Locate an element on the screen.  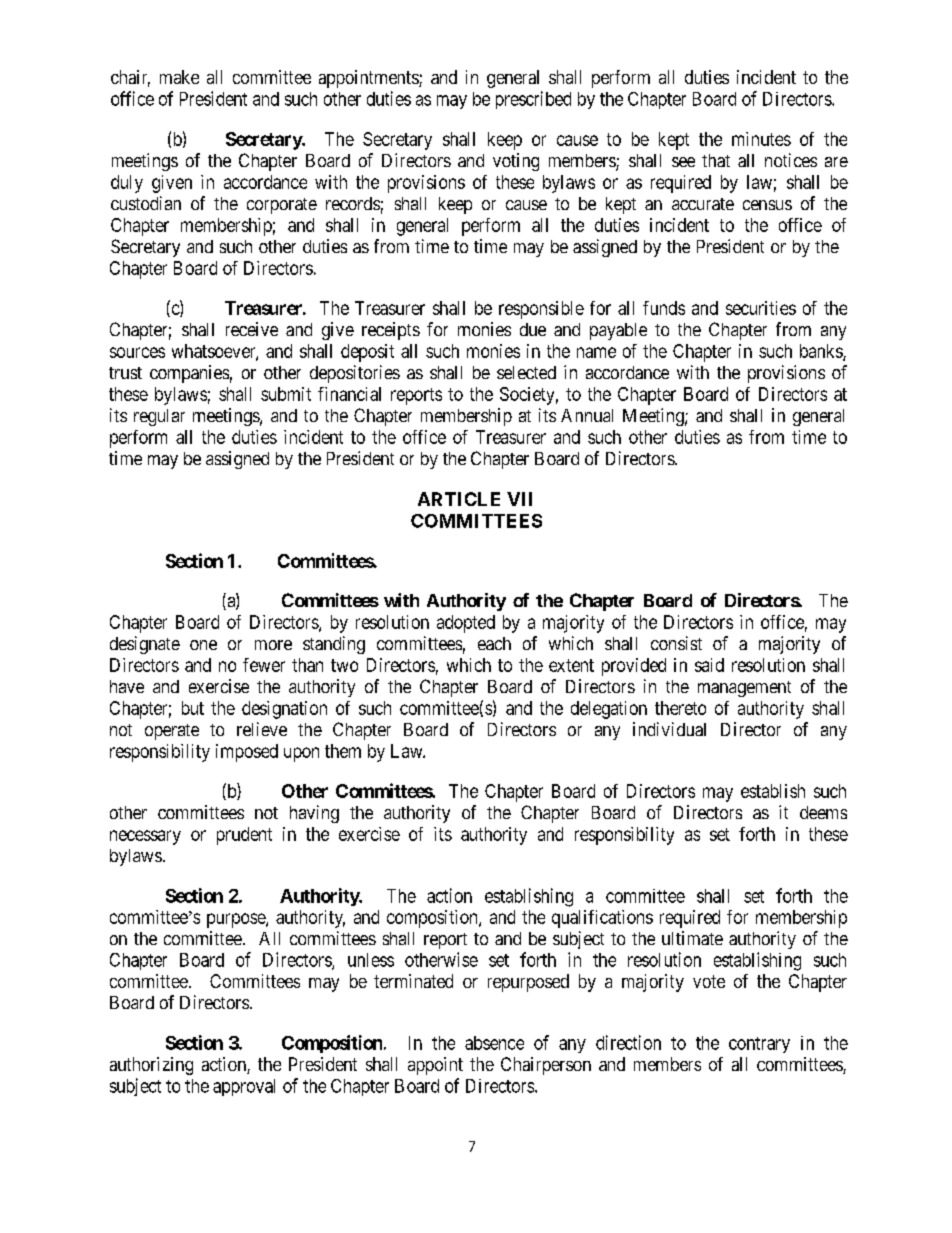
selected is located at coordinates (526, 372).
